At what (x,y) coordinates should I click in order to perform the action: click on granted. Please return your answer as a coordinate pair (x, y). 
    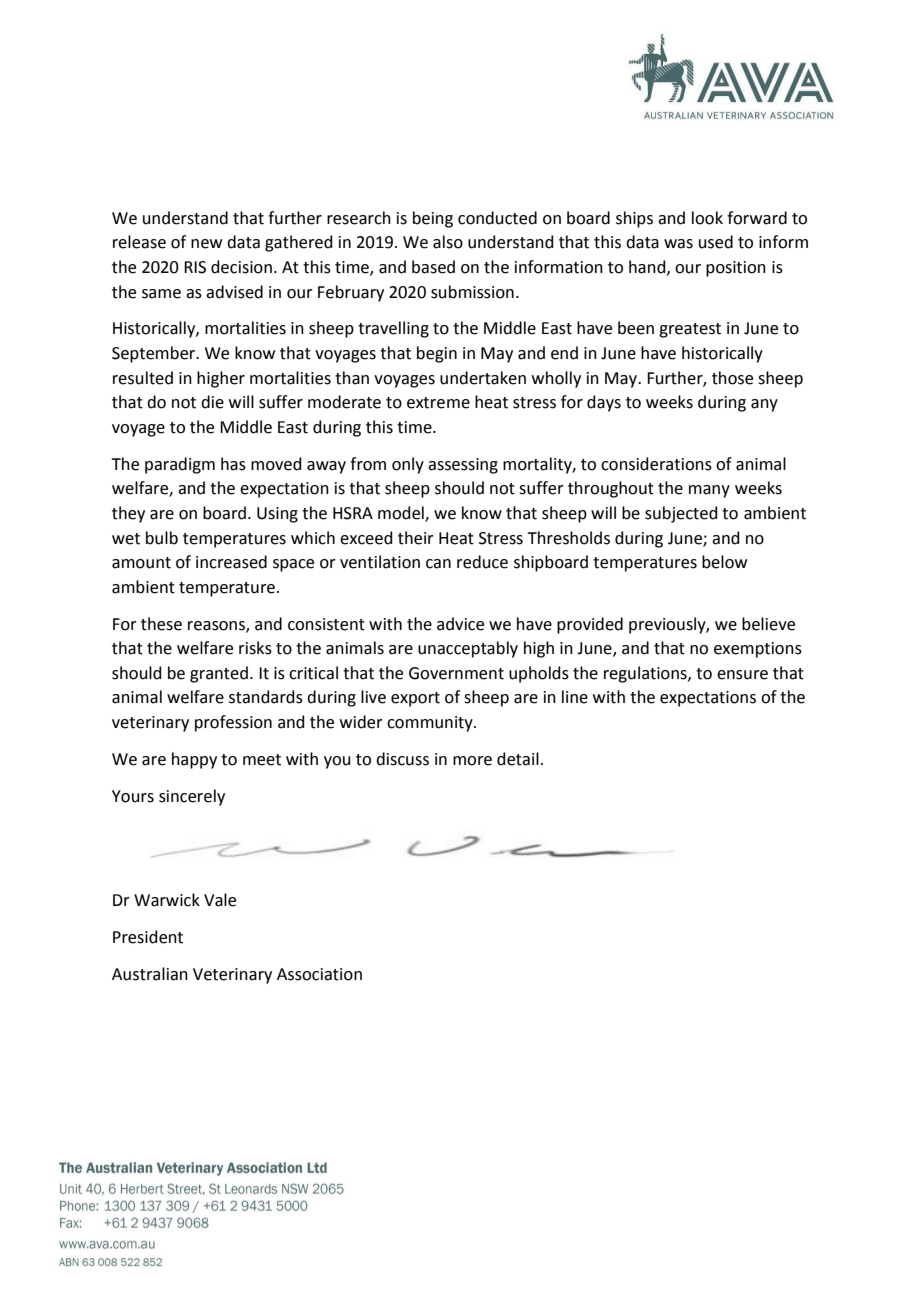
    Looking at the image, I should click on (219, 674).
